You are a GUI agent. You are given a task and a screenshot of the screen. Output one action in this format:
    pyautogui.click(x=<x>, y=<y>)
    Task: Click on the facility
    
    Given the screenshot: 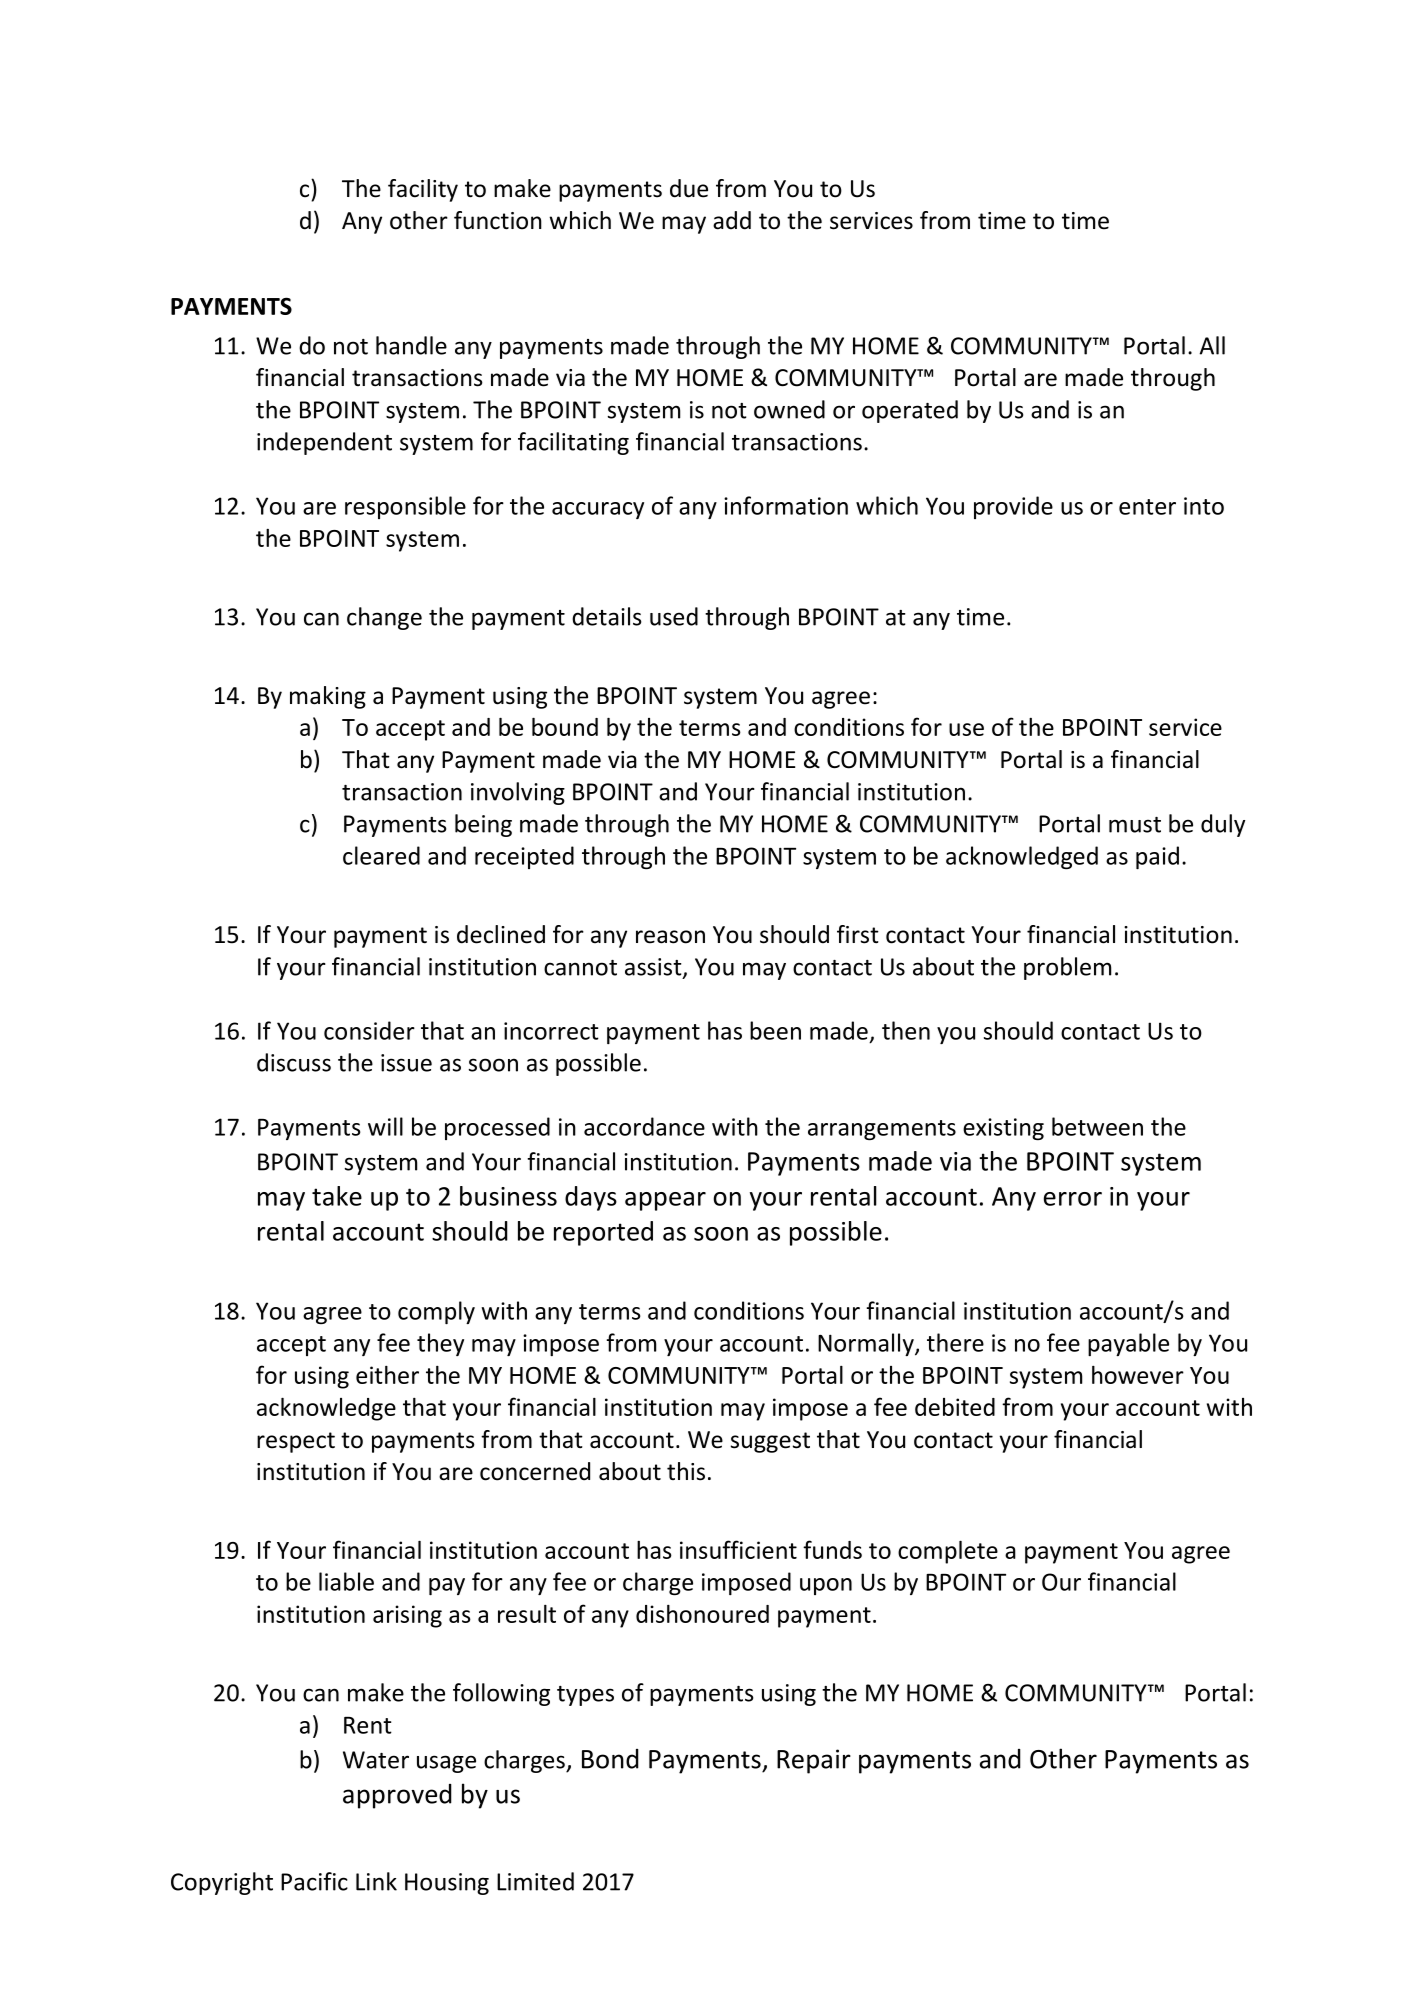 What is the action you would take?
    pyautogui.click(x=423, y=190)
